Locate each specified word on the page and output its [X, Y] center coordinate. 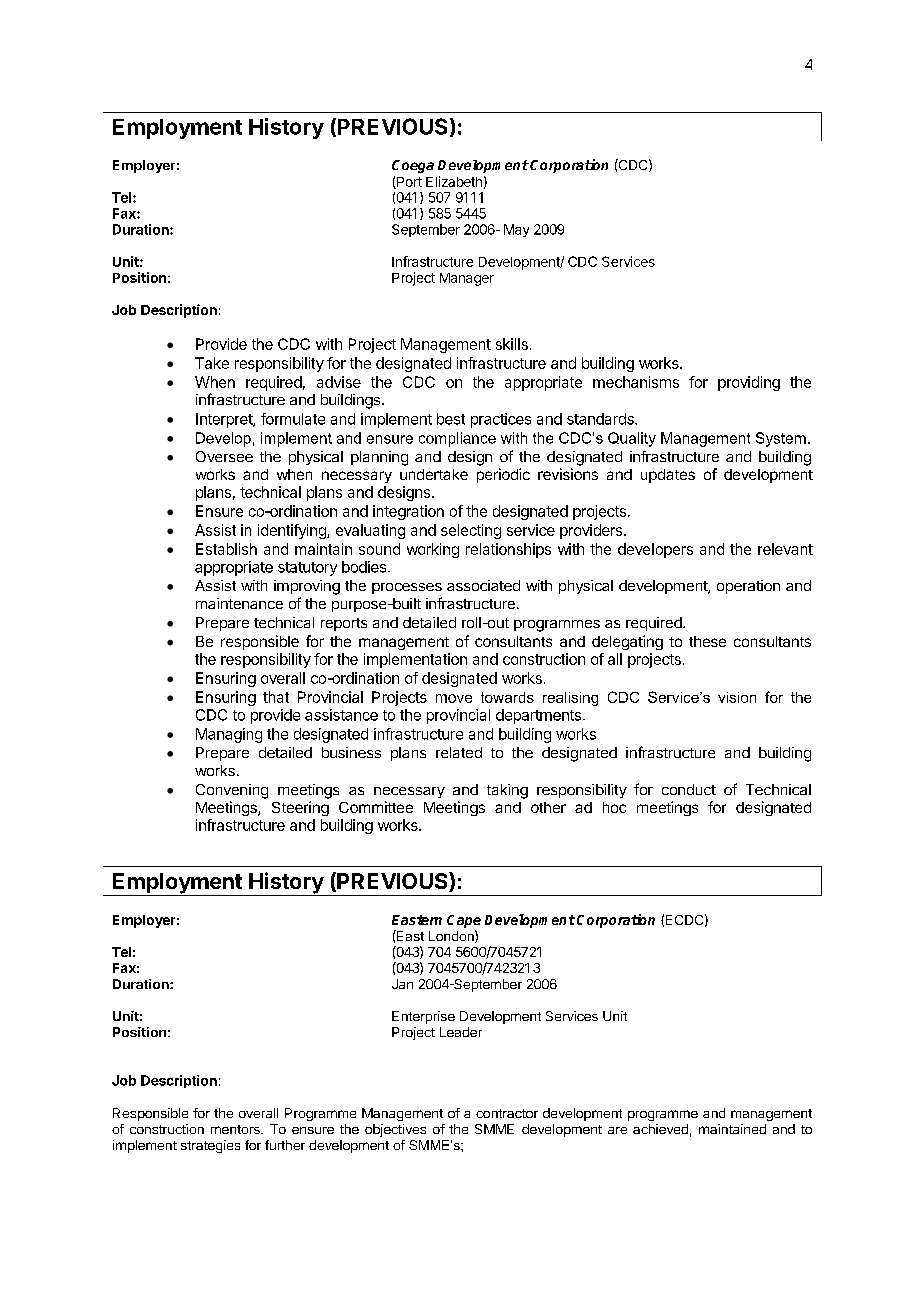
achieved [660, 1129]
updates [668, 476]
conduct [689, 789]
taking [507, 791]
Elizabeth [454, 181]
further [285, 1145]
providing [749, 383]
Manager [467, 279]
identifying [293, 531]
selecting [471, 531]
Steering [300, 808]
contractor [507, 1113]
